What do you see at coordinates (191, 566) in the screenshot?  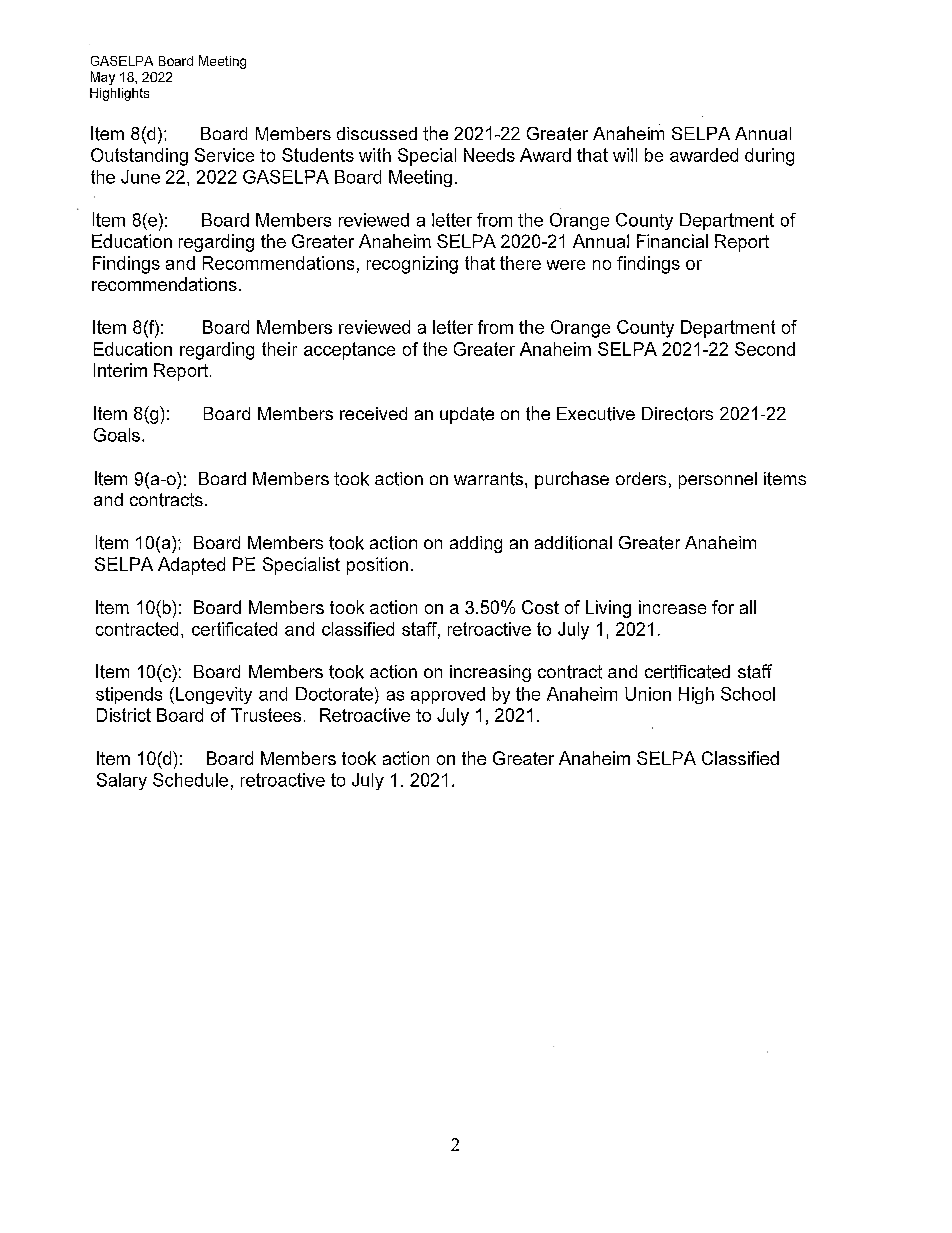 I see `Adapted` at bounding box center [191, 566].
